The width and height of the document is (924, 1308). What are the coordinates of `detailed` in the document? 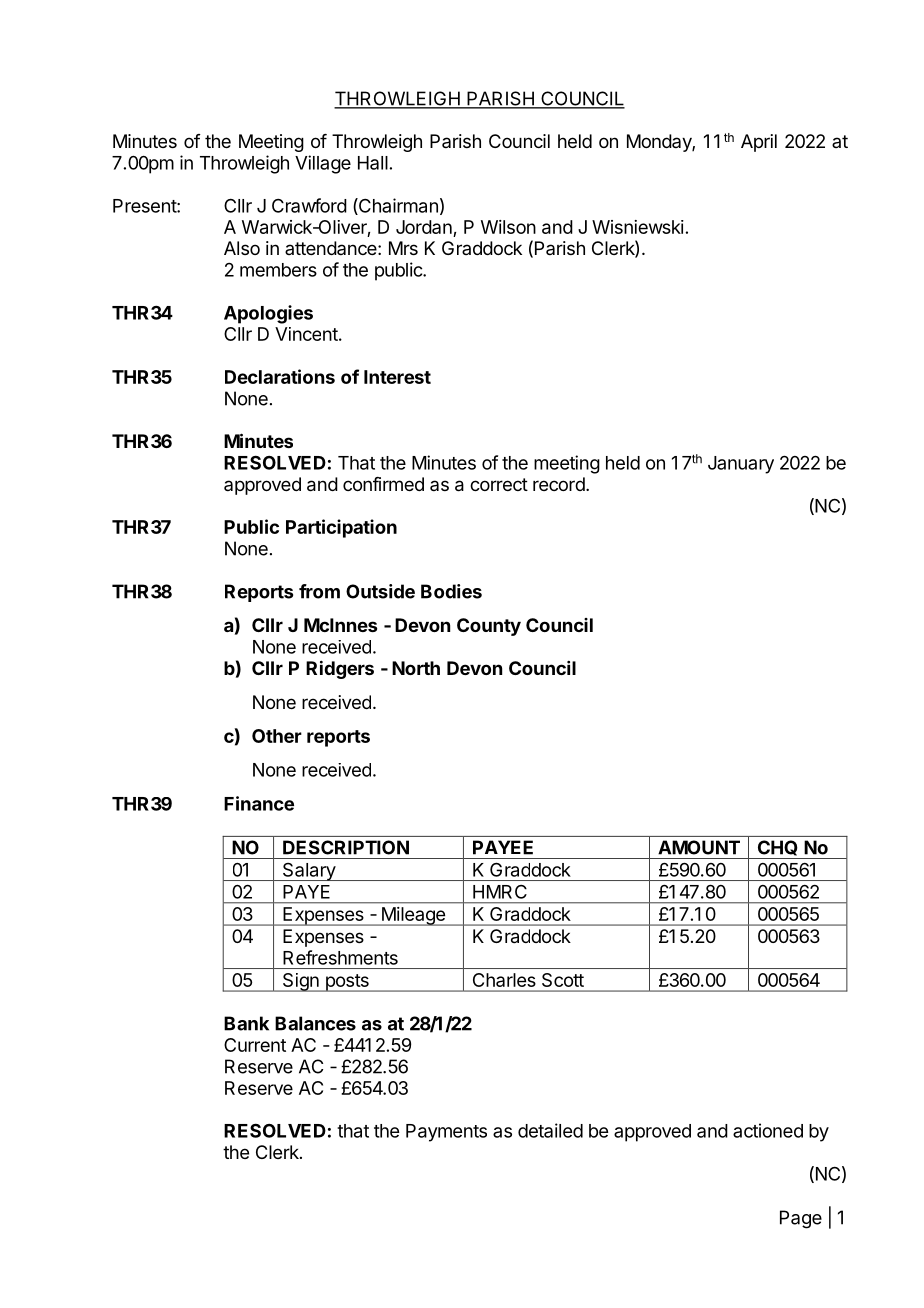 It's located at (550, 1130).
